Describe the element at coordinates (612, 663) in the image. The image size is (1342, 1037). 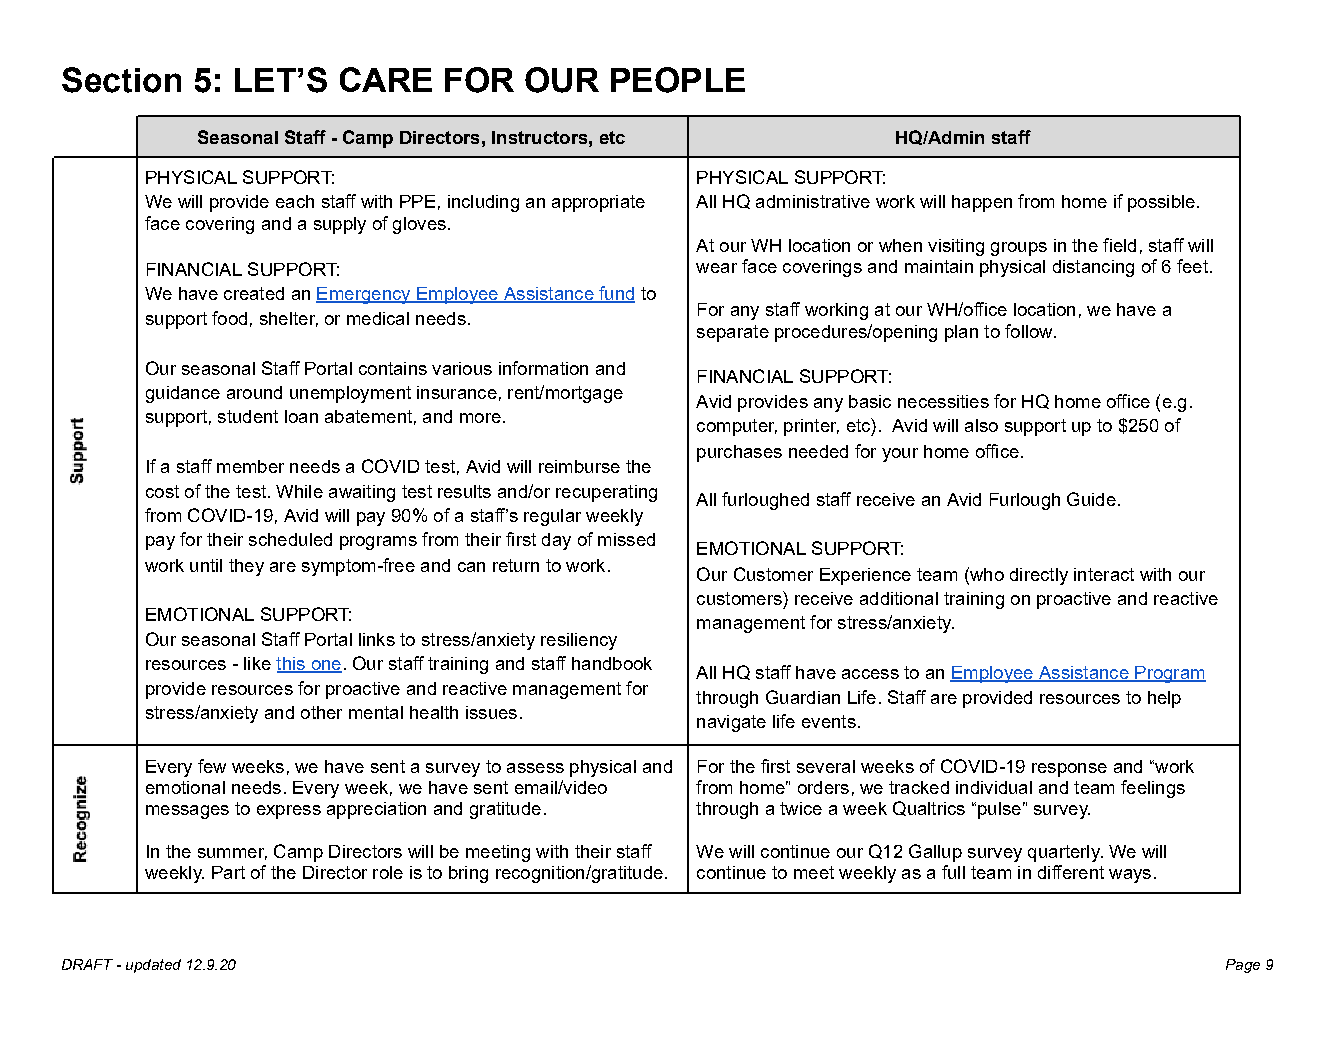
I see `handbook` at that location.
